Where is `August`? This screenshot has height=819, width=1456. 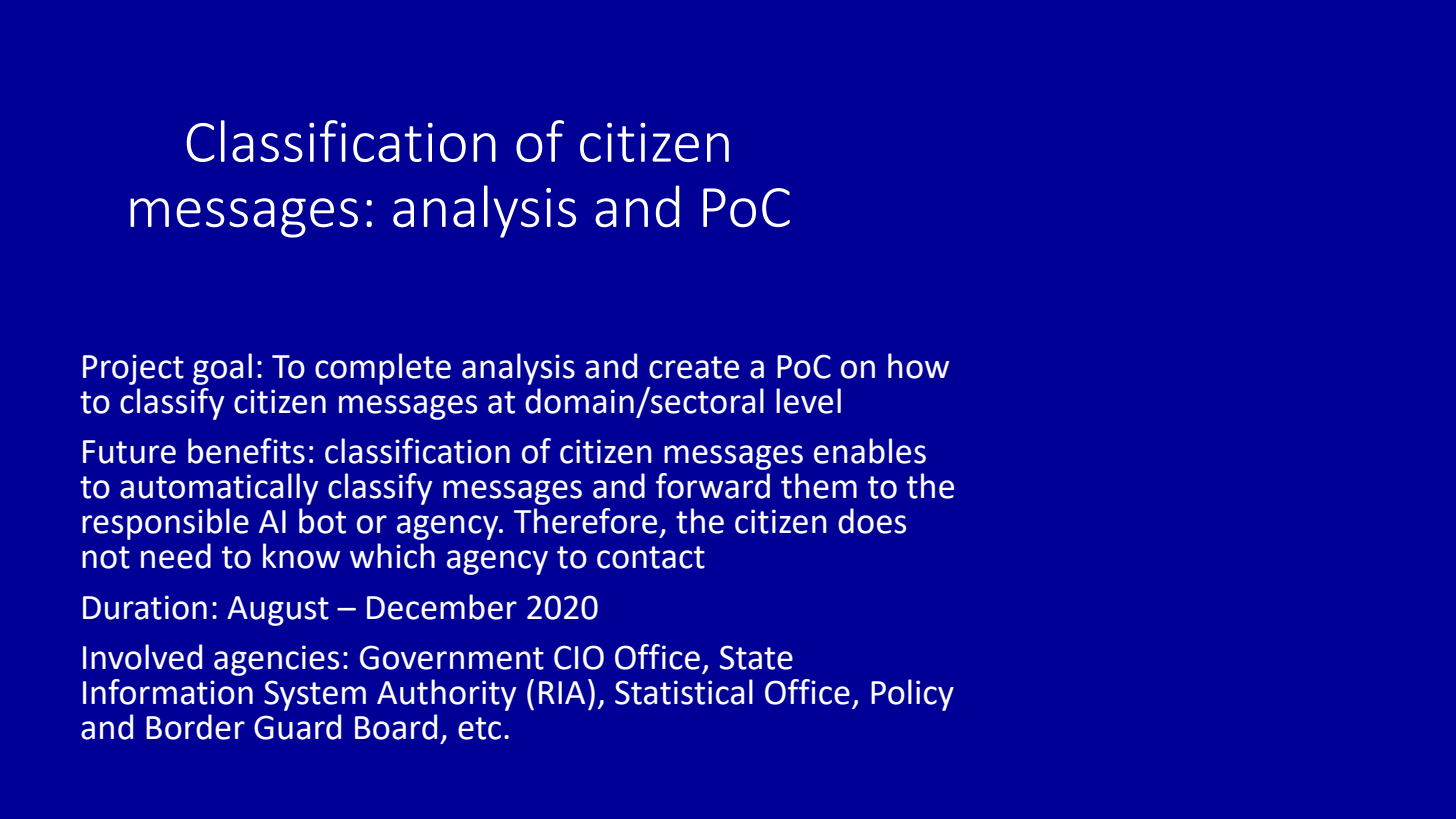
August is located at coordinates (278, 611).
